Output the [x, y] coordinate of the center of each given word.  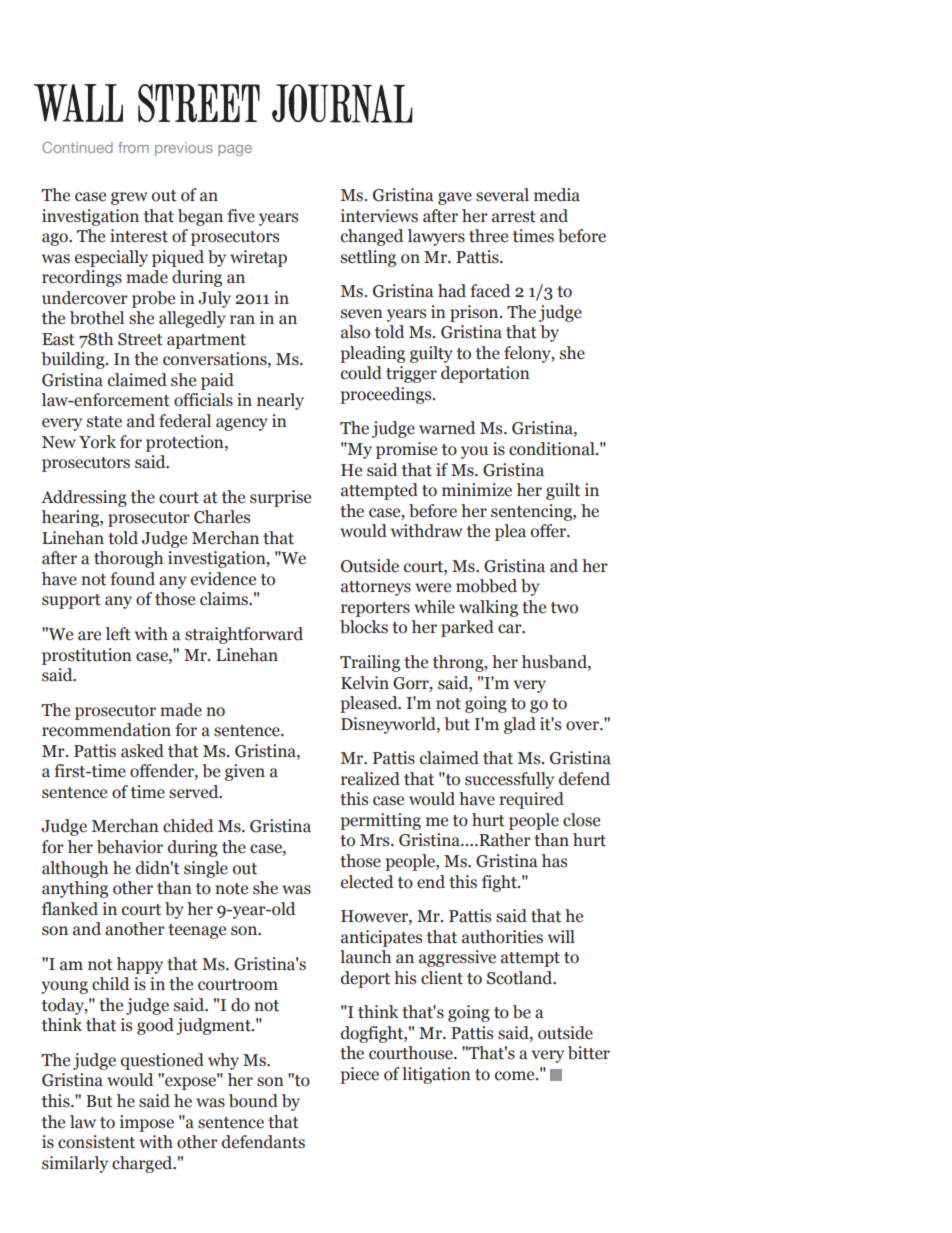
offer [550, 531]
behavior [130, 847]
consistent [96, 1142]
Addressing [84, 498]
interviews [379, 216]
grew [129, 198]
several [502, 195]
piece [359, 1075]
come [516, 1076]
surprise [280, 498]
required [531, 800]
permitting [380, 821]
